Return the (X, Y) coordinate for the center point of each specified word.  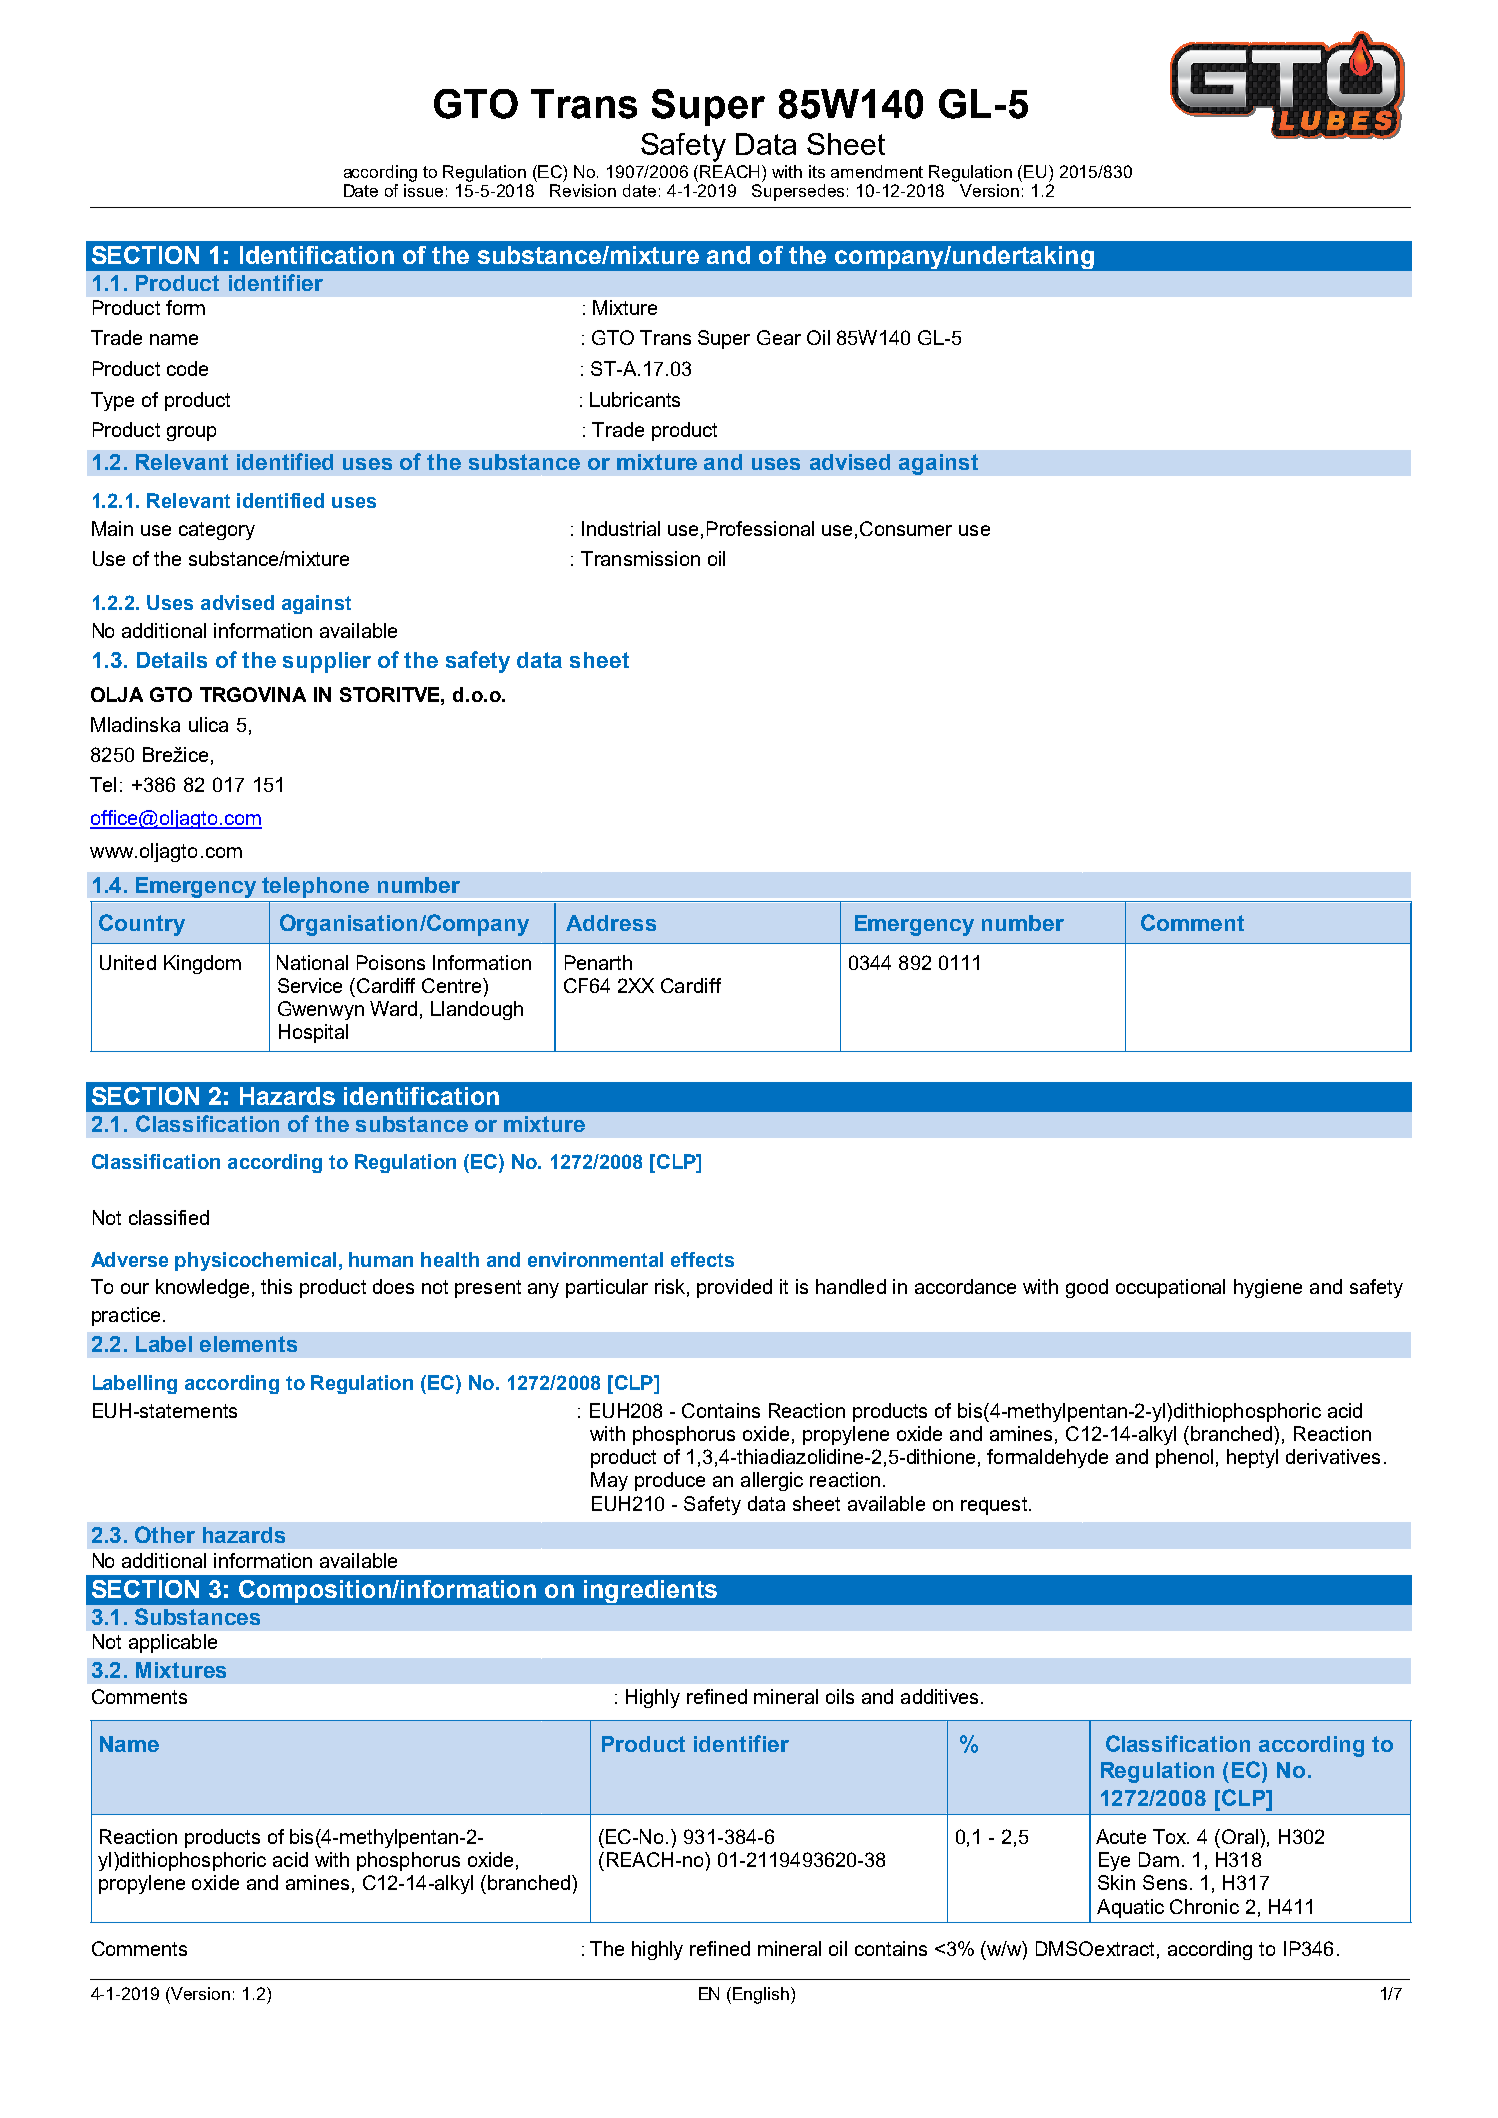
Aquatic (1130, 1908)
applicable (173, 1643)
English (762, 1995)
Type (112, 401)
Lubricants (635, 399)
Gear (779, 337)
